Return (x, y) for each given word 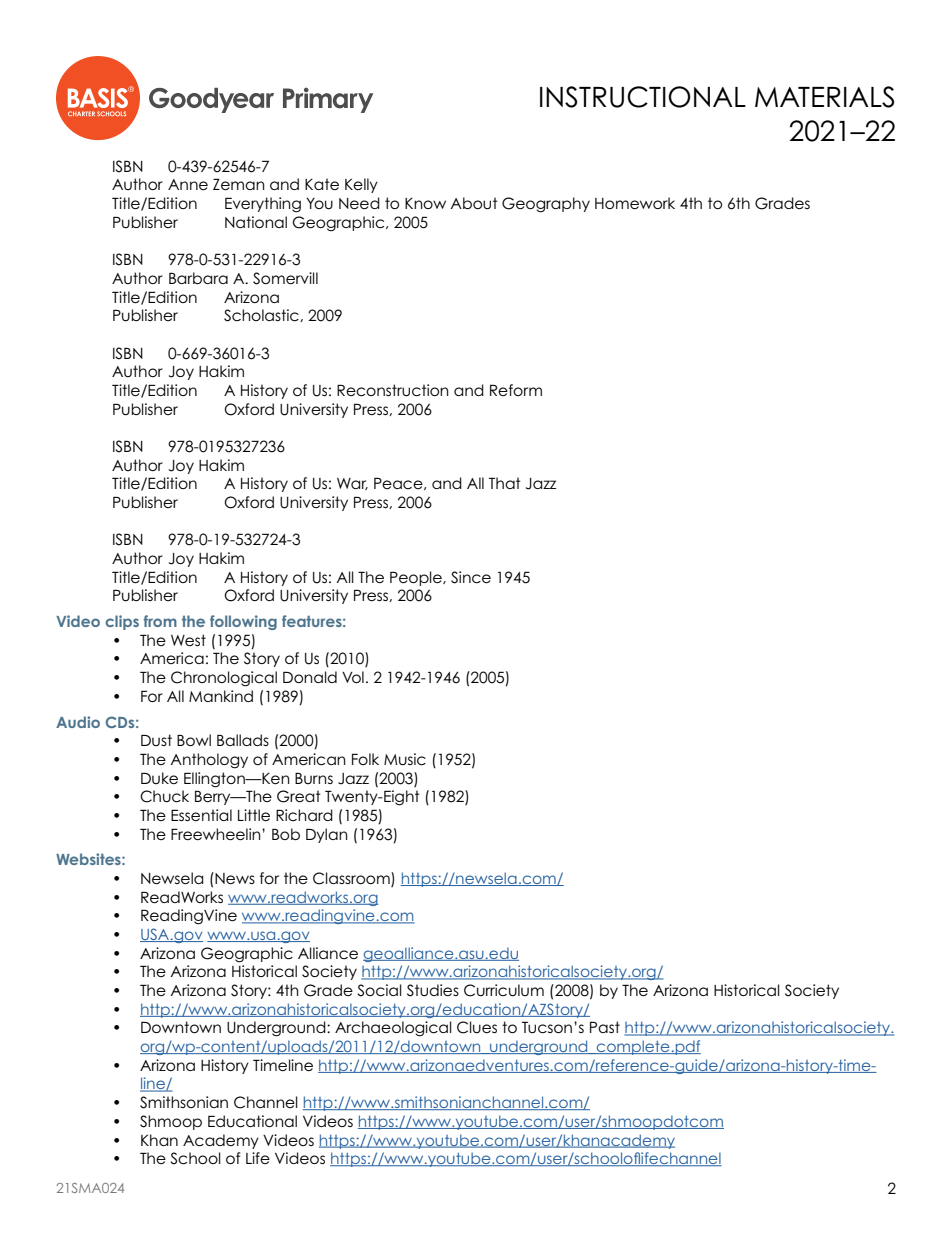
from (160, 621)
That (505, 483)
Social (379, 990)
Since (471, 577)
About (474, 203)
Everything (263, 205)
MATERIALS (824, 97)
